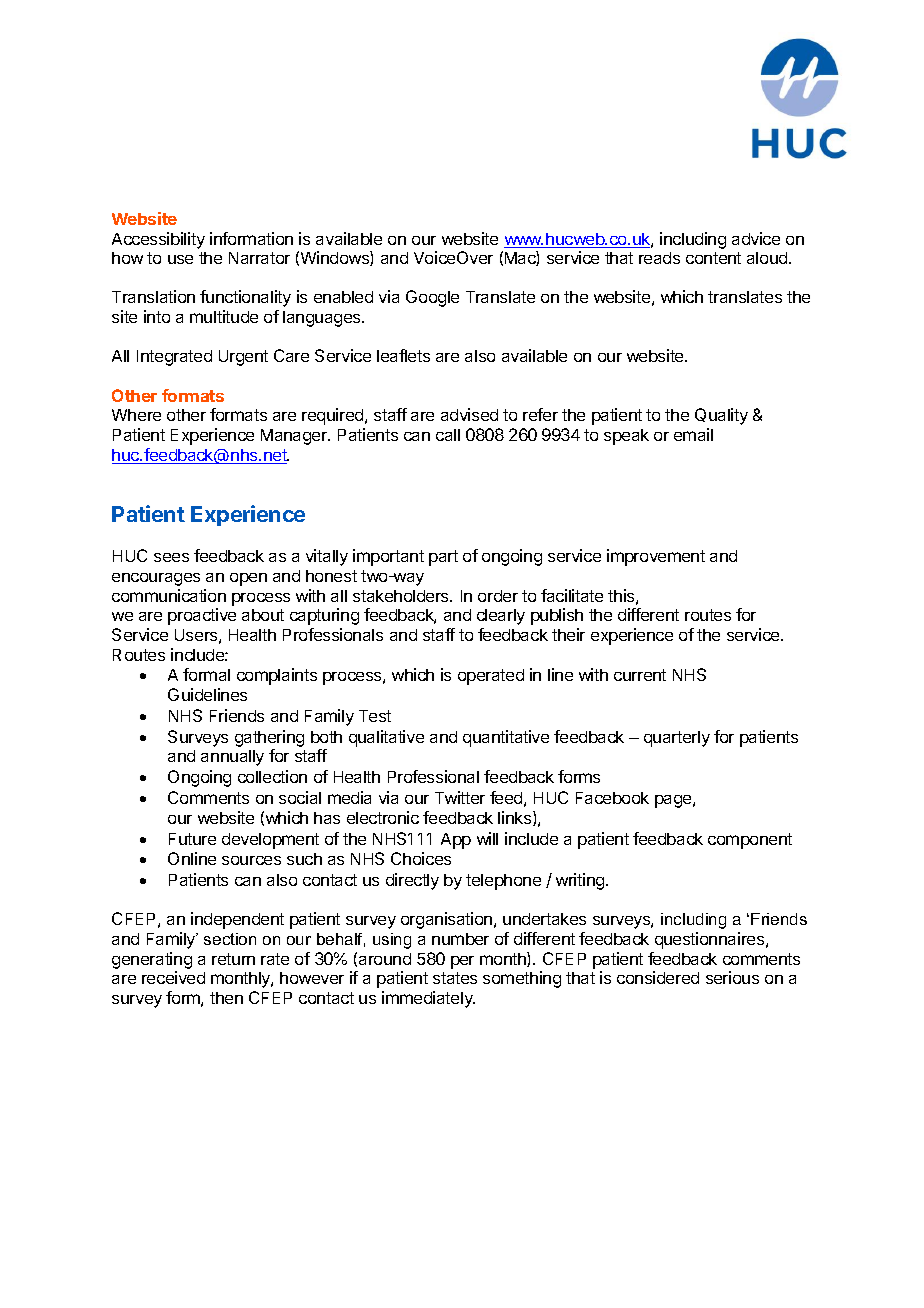  What do you see at coordinates (233, 959) in the image?
I see `return` at bounding box center [233, 959].
